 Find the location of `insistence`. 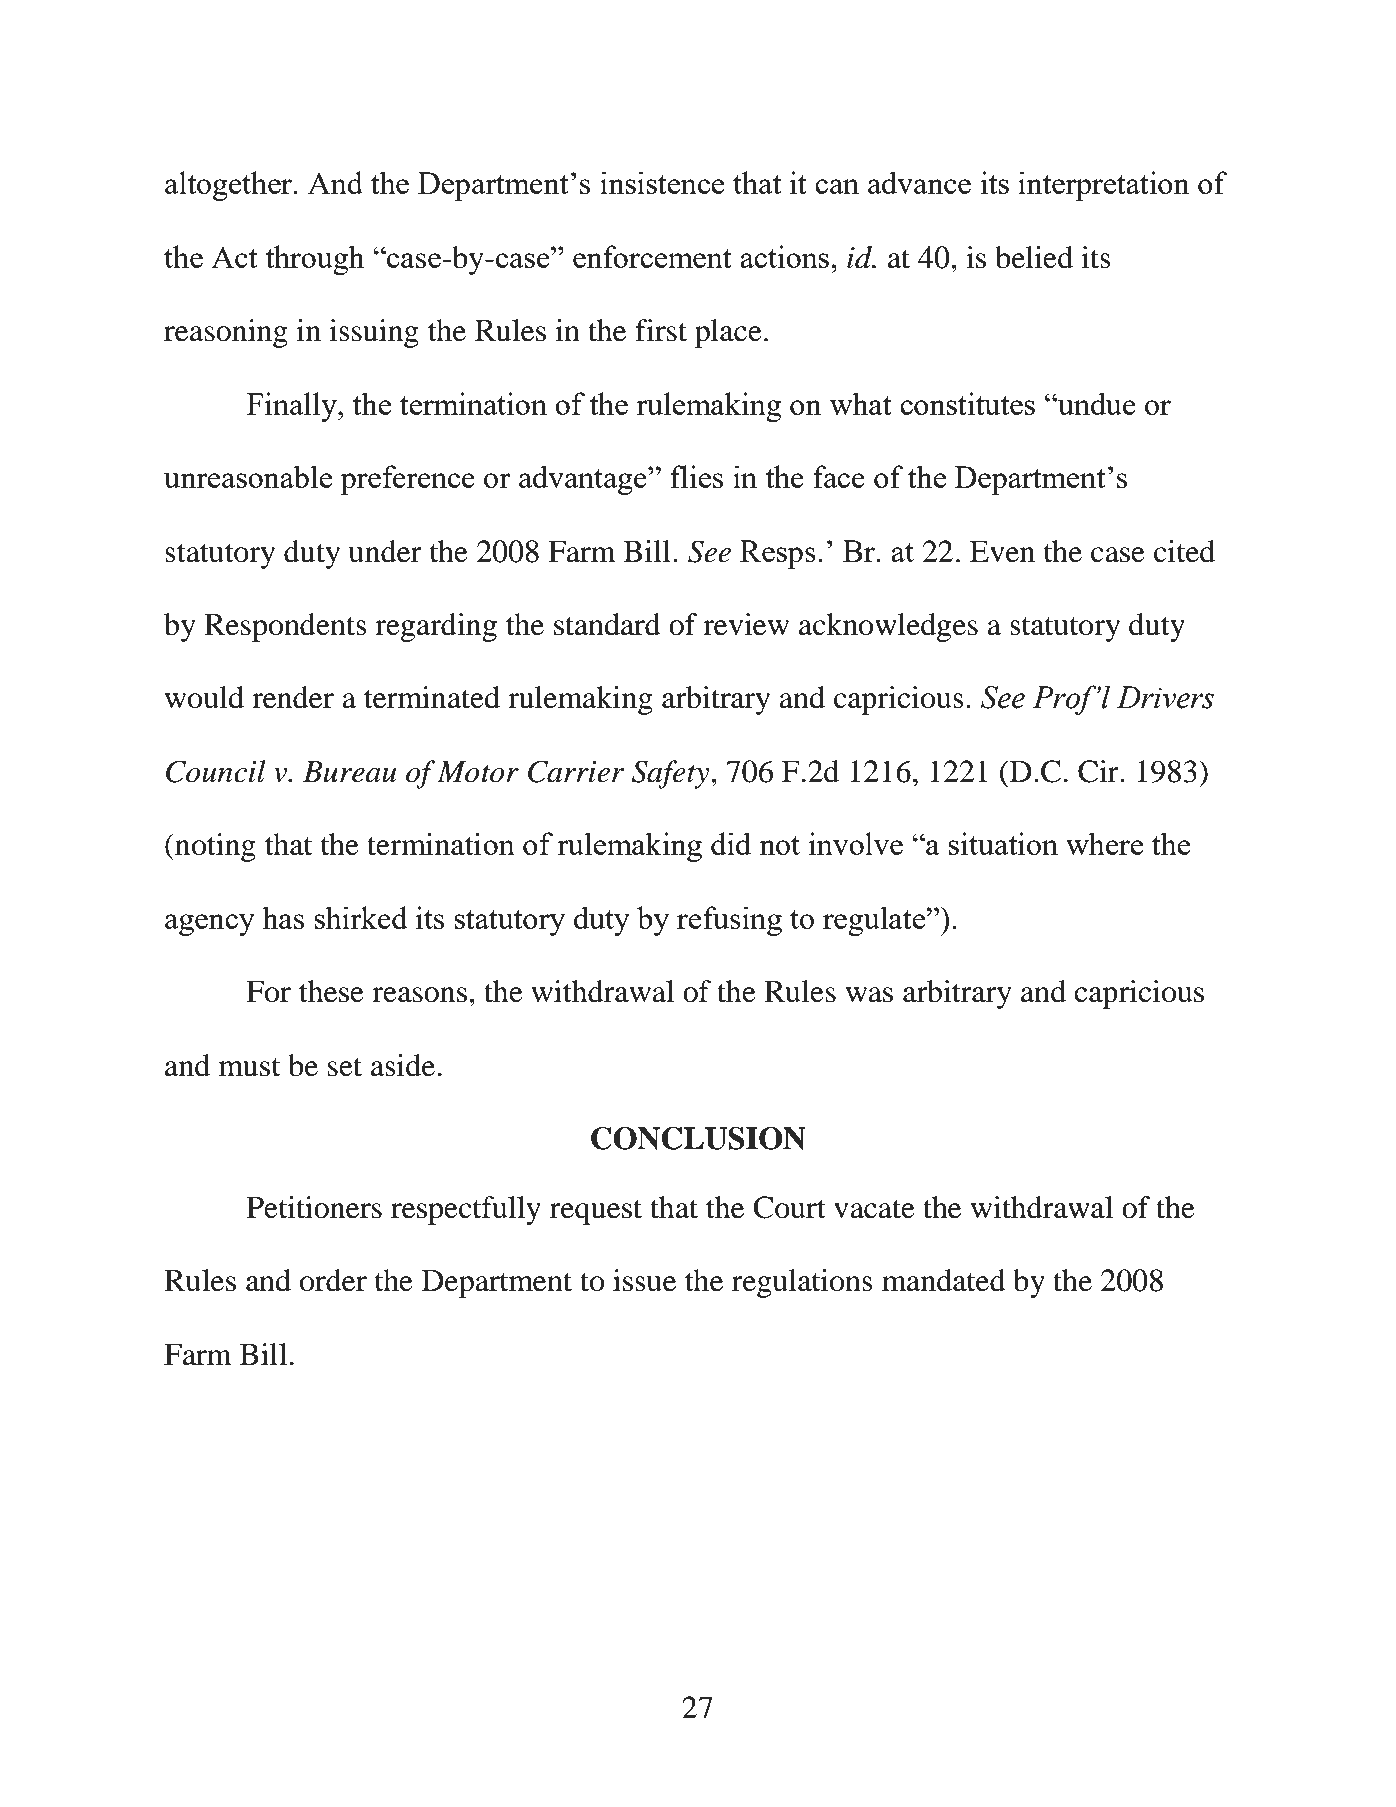

insistence is located at coordinates (662, 182).
